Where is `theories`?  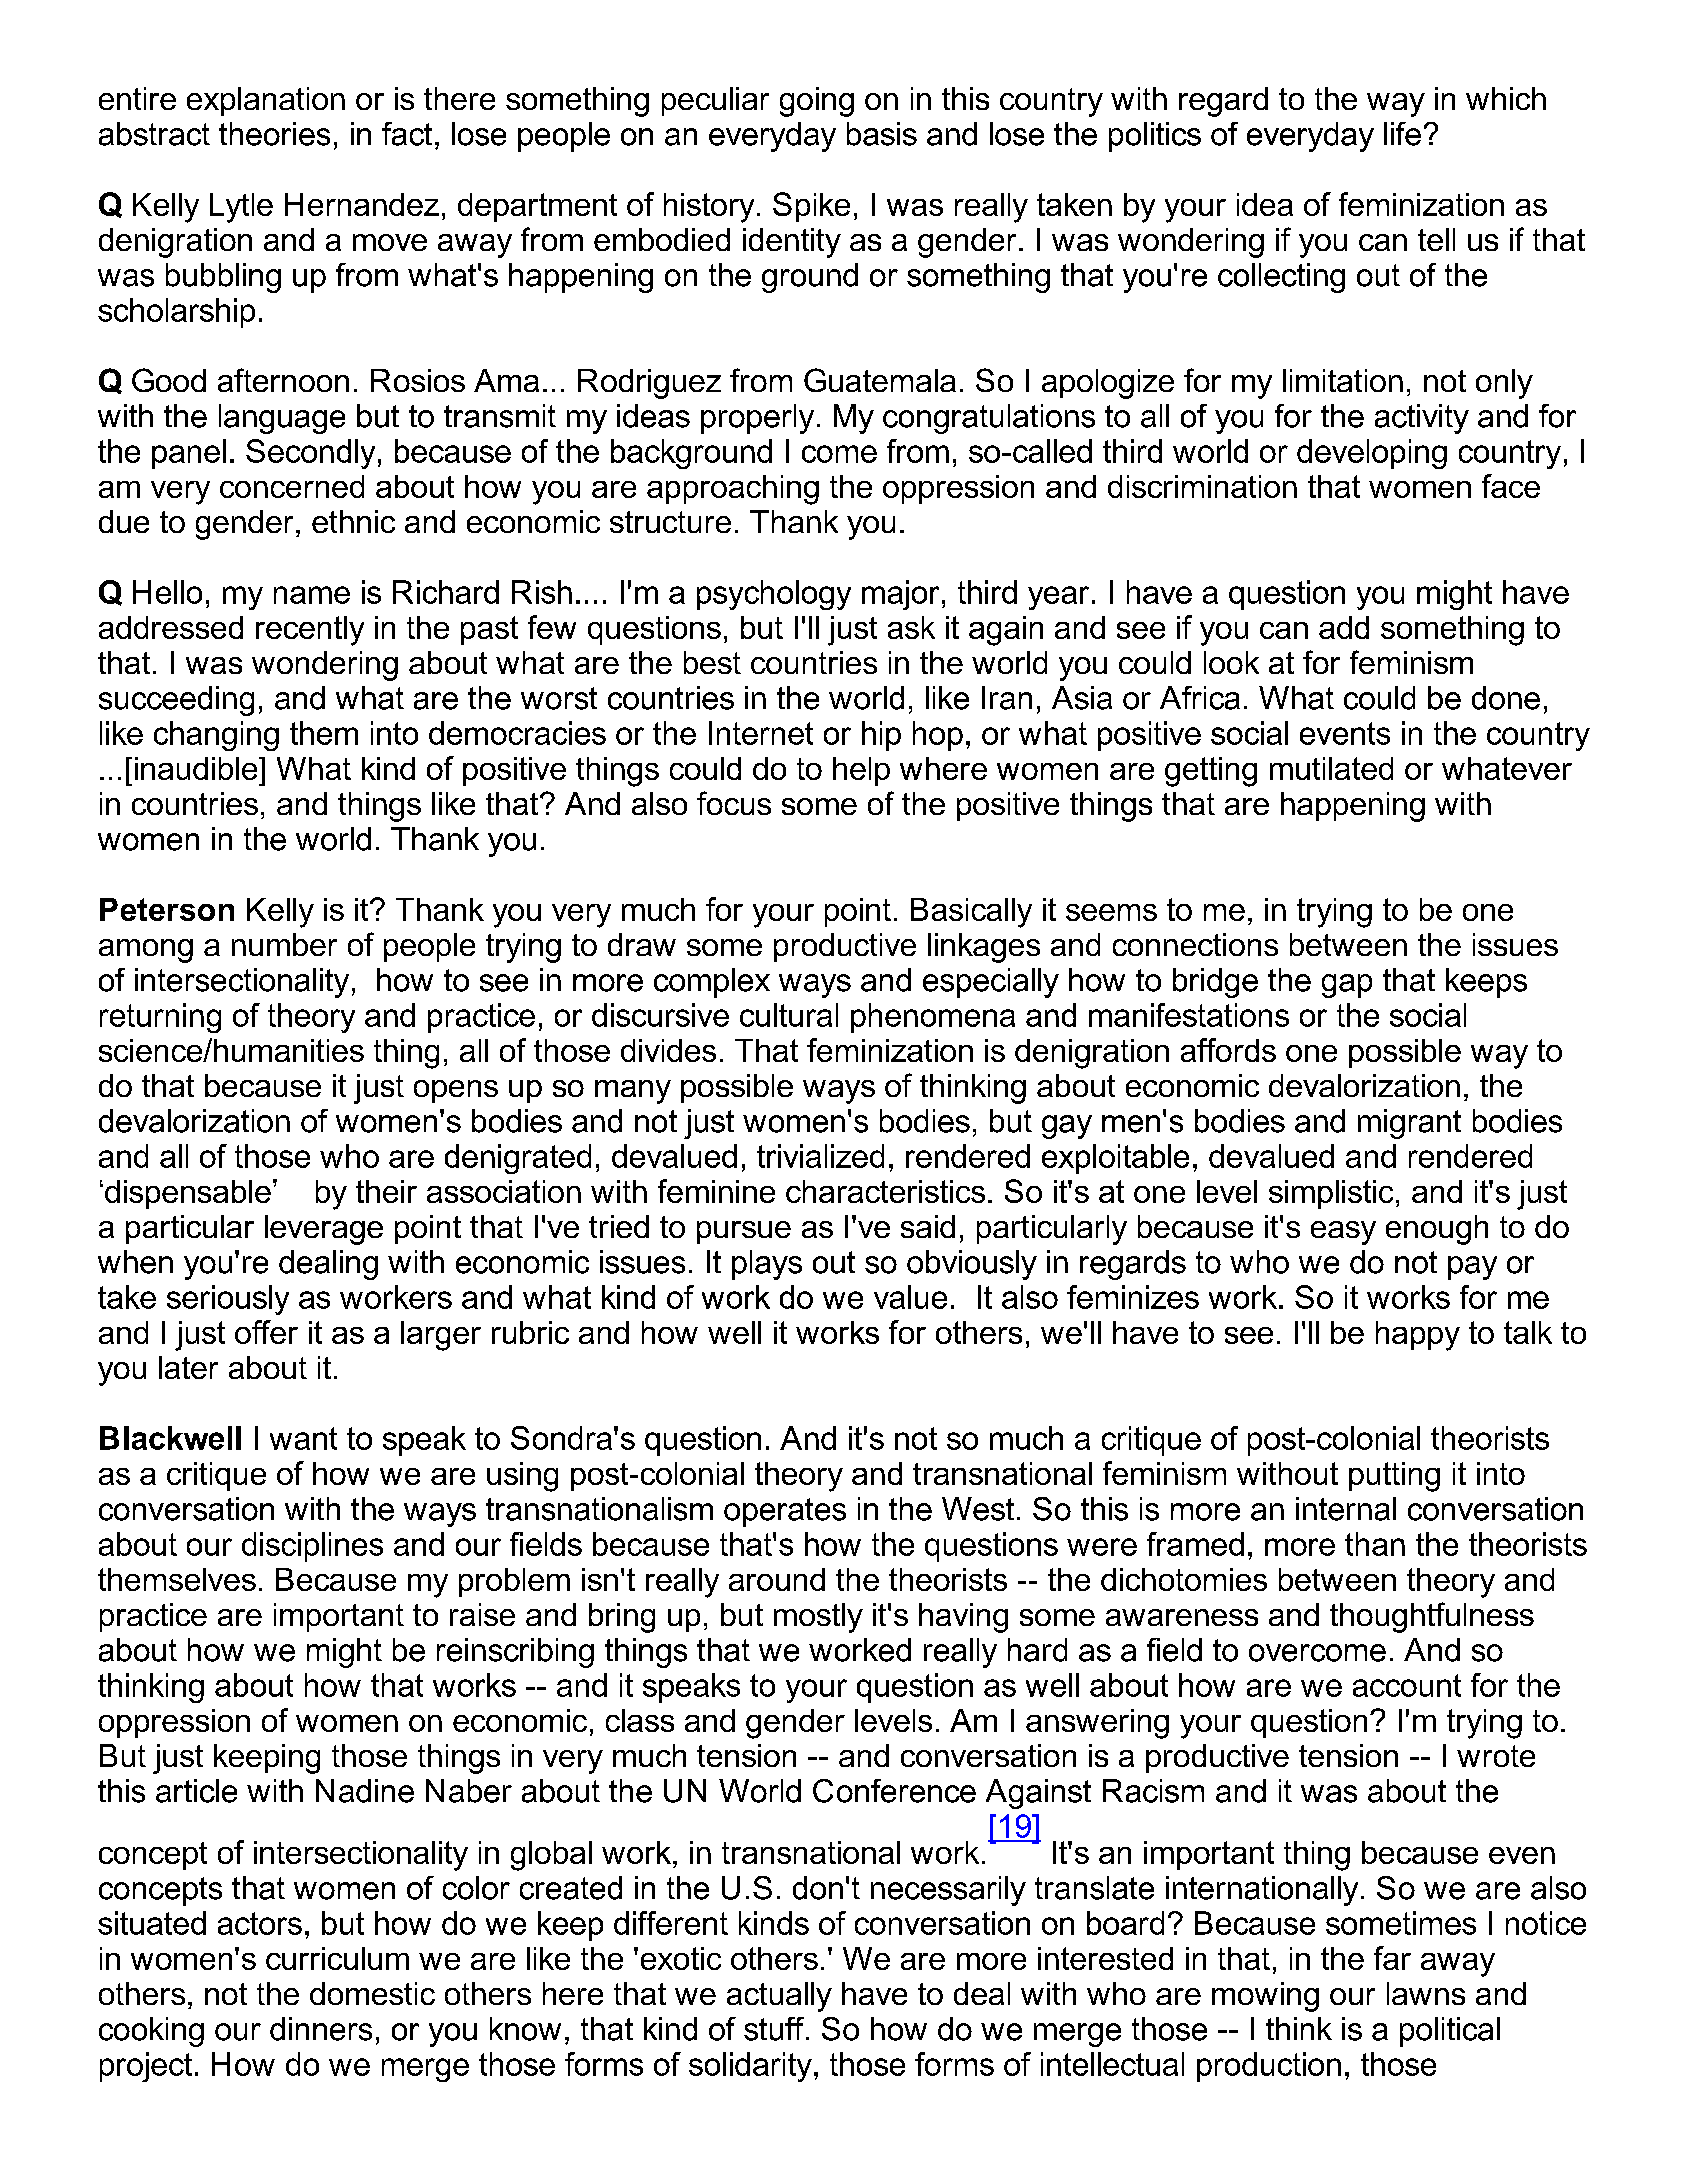
theories is located at coordinates (274, 134).
